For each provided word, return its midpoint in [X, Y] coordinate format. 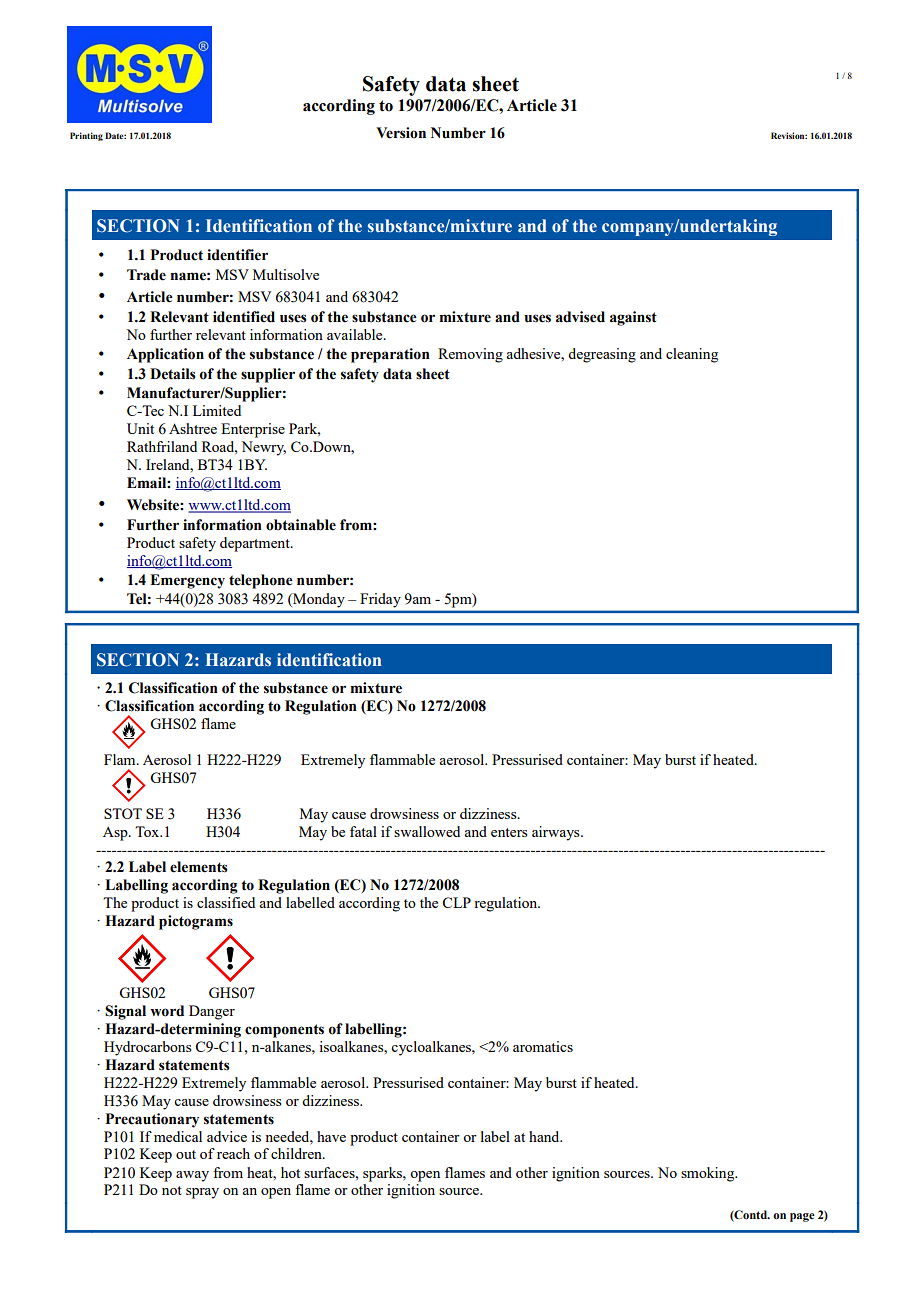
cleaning [692, 355]
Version [401, 133]
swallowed [427, 831]
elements [199, 867]
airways [557, 833]
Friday [380, 600]
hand [545, 1136]
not [172, 1190]
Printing [86, 136]
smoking [709, 1174]
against [633, 318]
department [256, 544]
